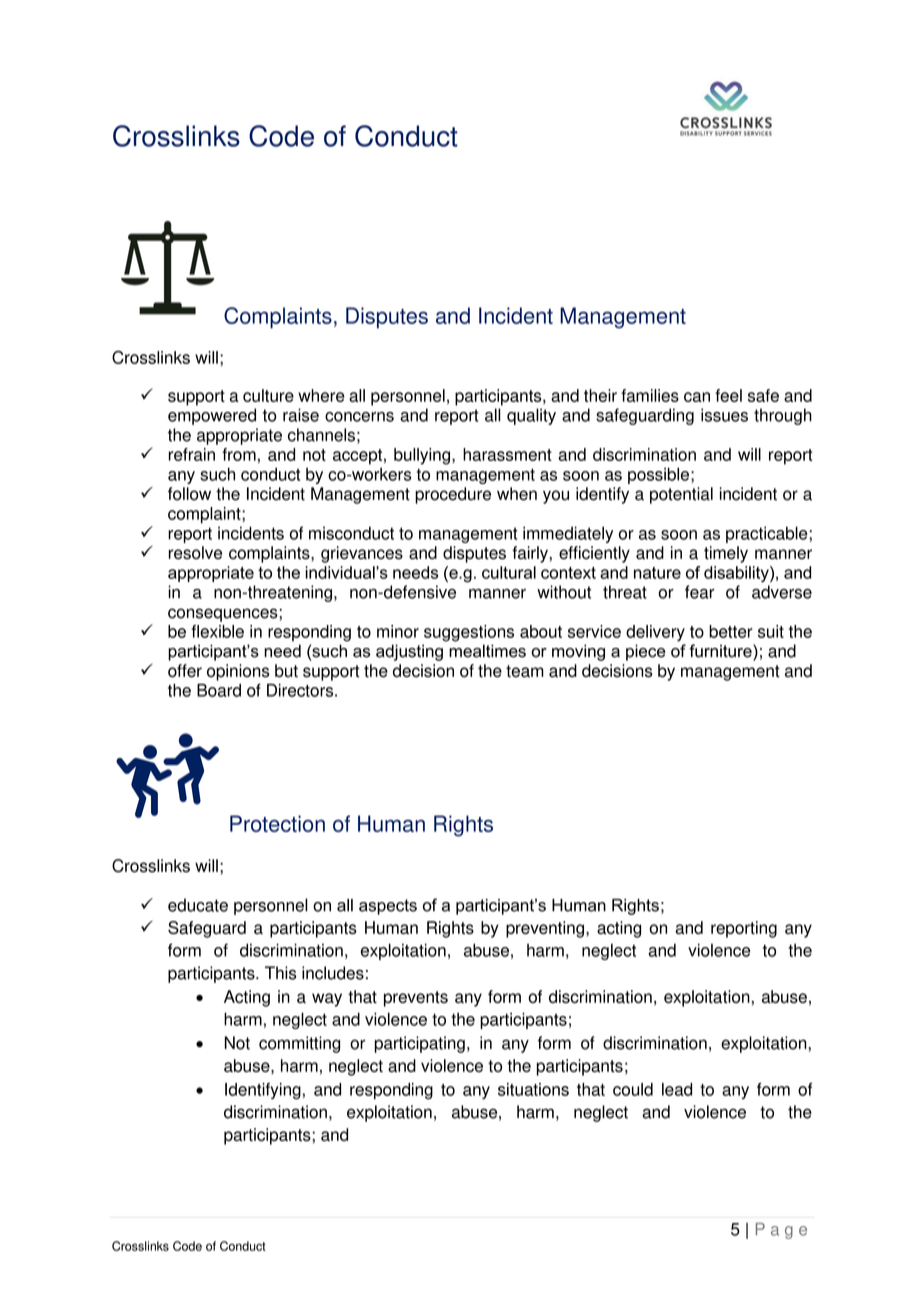 This screenshot has width=924, height=1308. Describe the element at coordinates (724, 415) in the screenshot. I see `issues` at that location.
